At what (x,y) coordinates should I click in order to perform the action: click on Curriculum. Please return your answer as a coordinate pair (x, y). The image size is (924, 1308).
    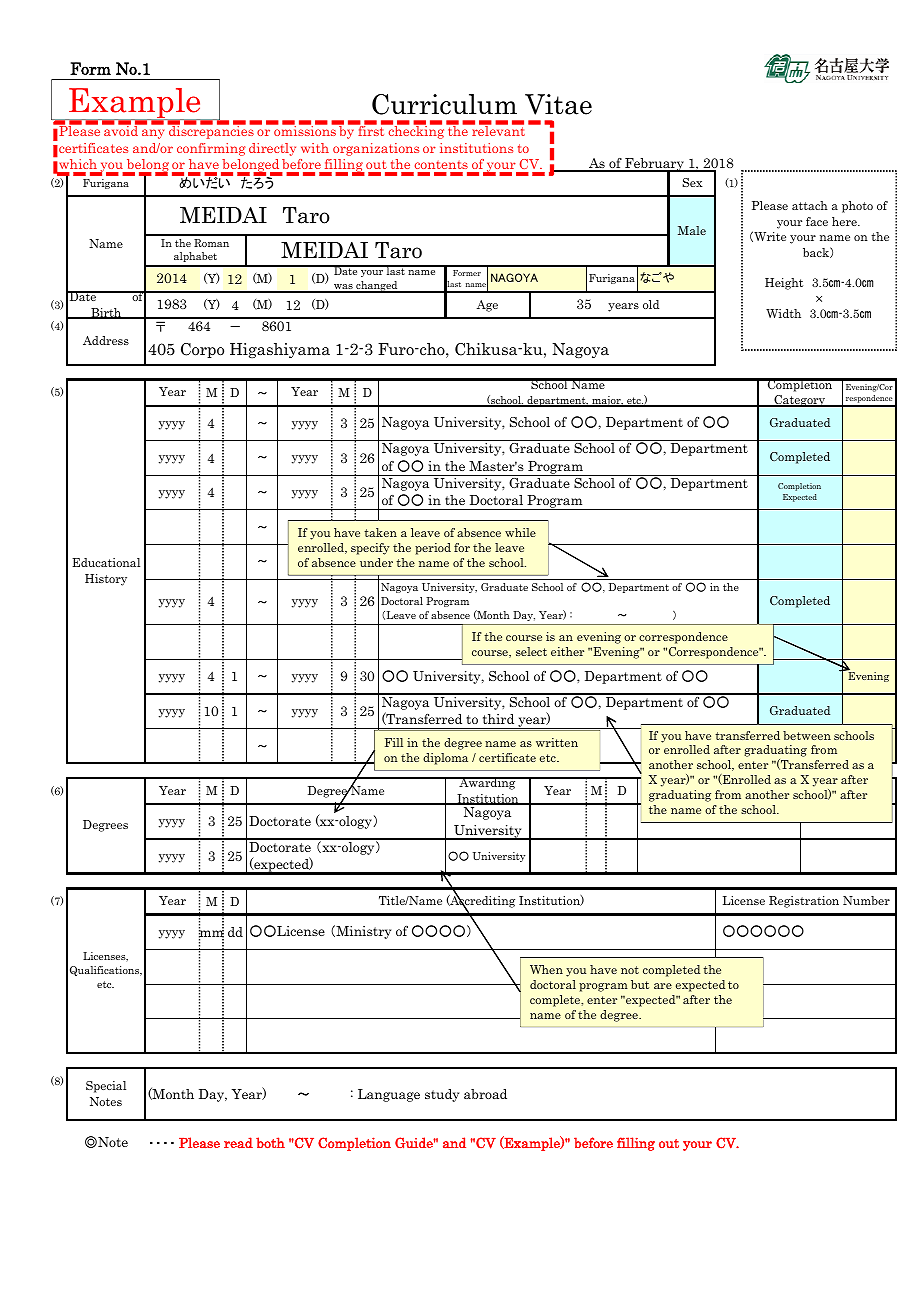
    Looking at the image, I should click on (444, 104).
